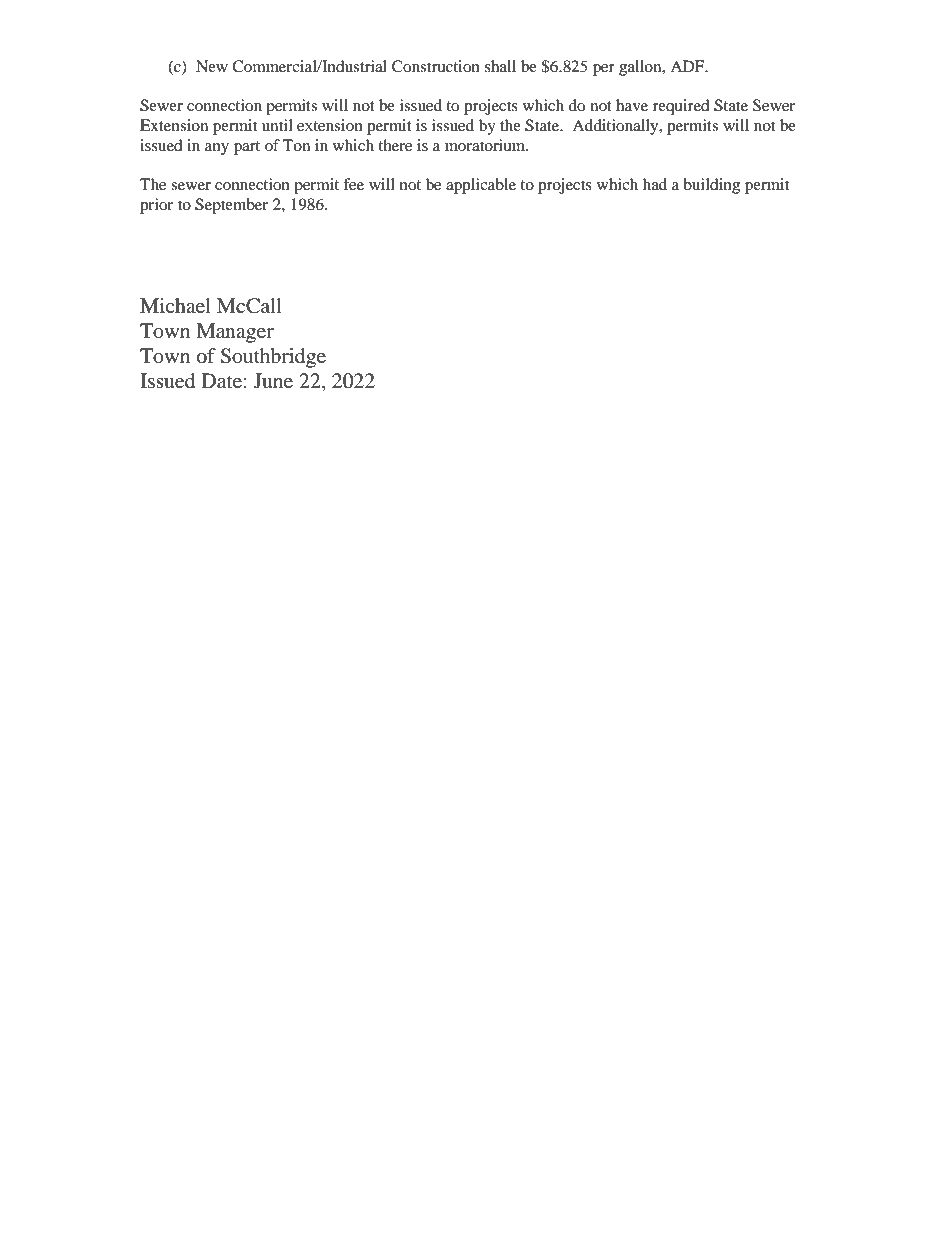 The width and height of the document is (952, 1233). Describe the element at coordinates (436, 66) in the document. I see `Construction` at that location.
